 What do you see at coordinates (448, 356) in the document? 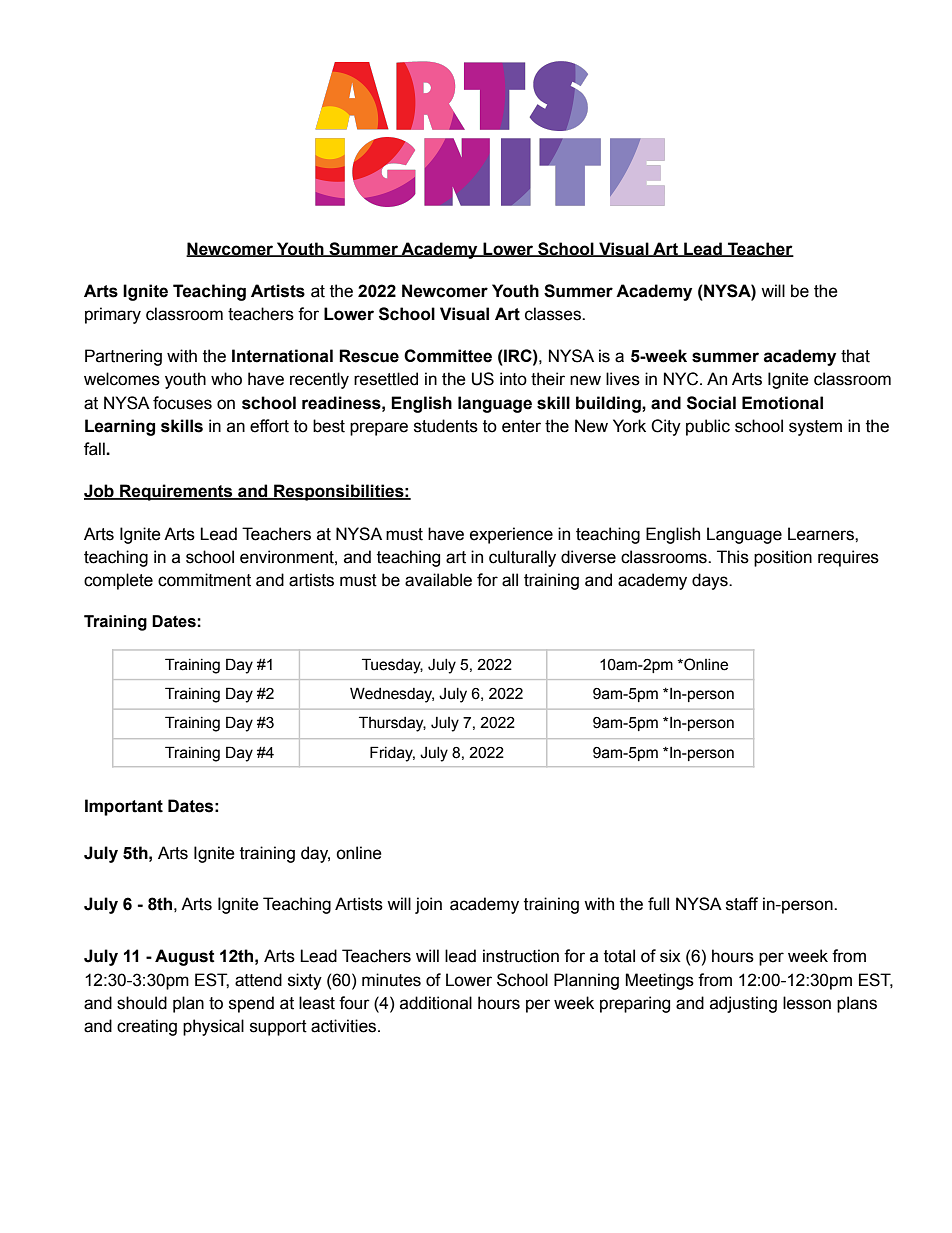
I see `Committee` at bounding box center [448, 356].
